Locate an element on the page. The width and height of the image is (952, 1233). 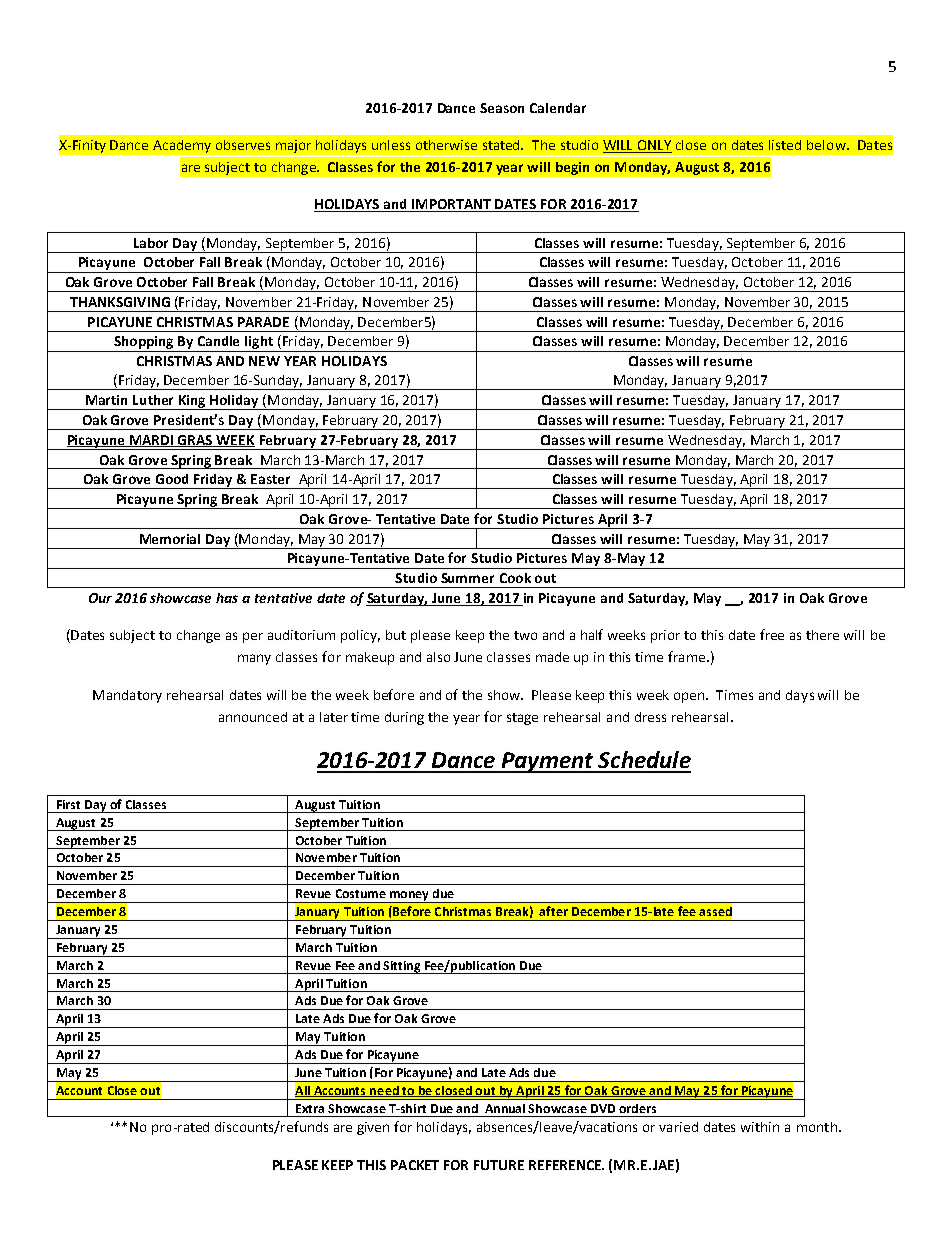
listed is located at coordinates (785, 145).
